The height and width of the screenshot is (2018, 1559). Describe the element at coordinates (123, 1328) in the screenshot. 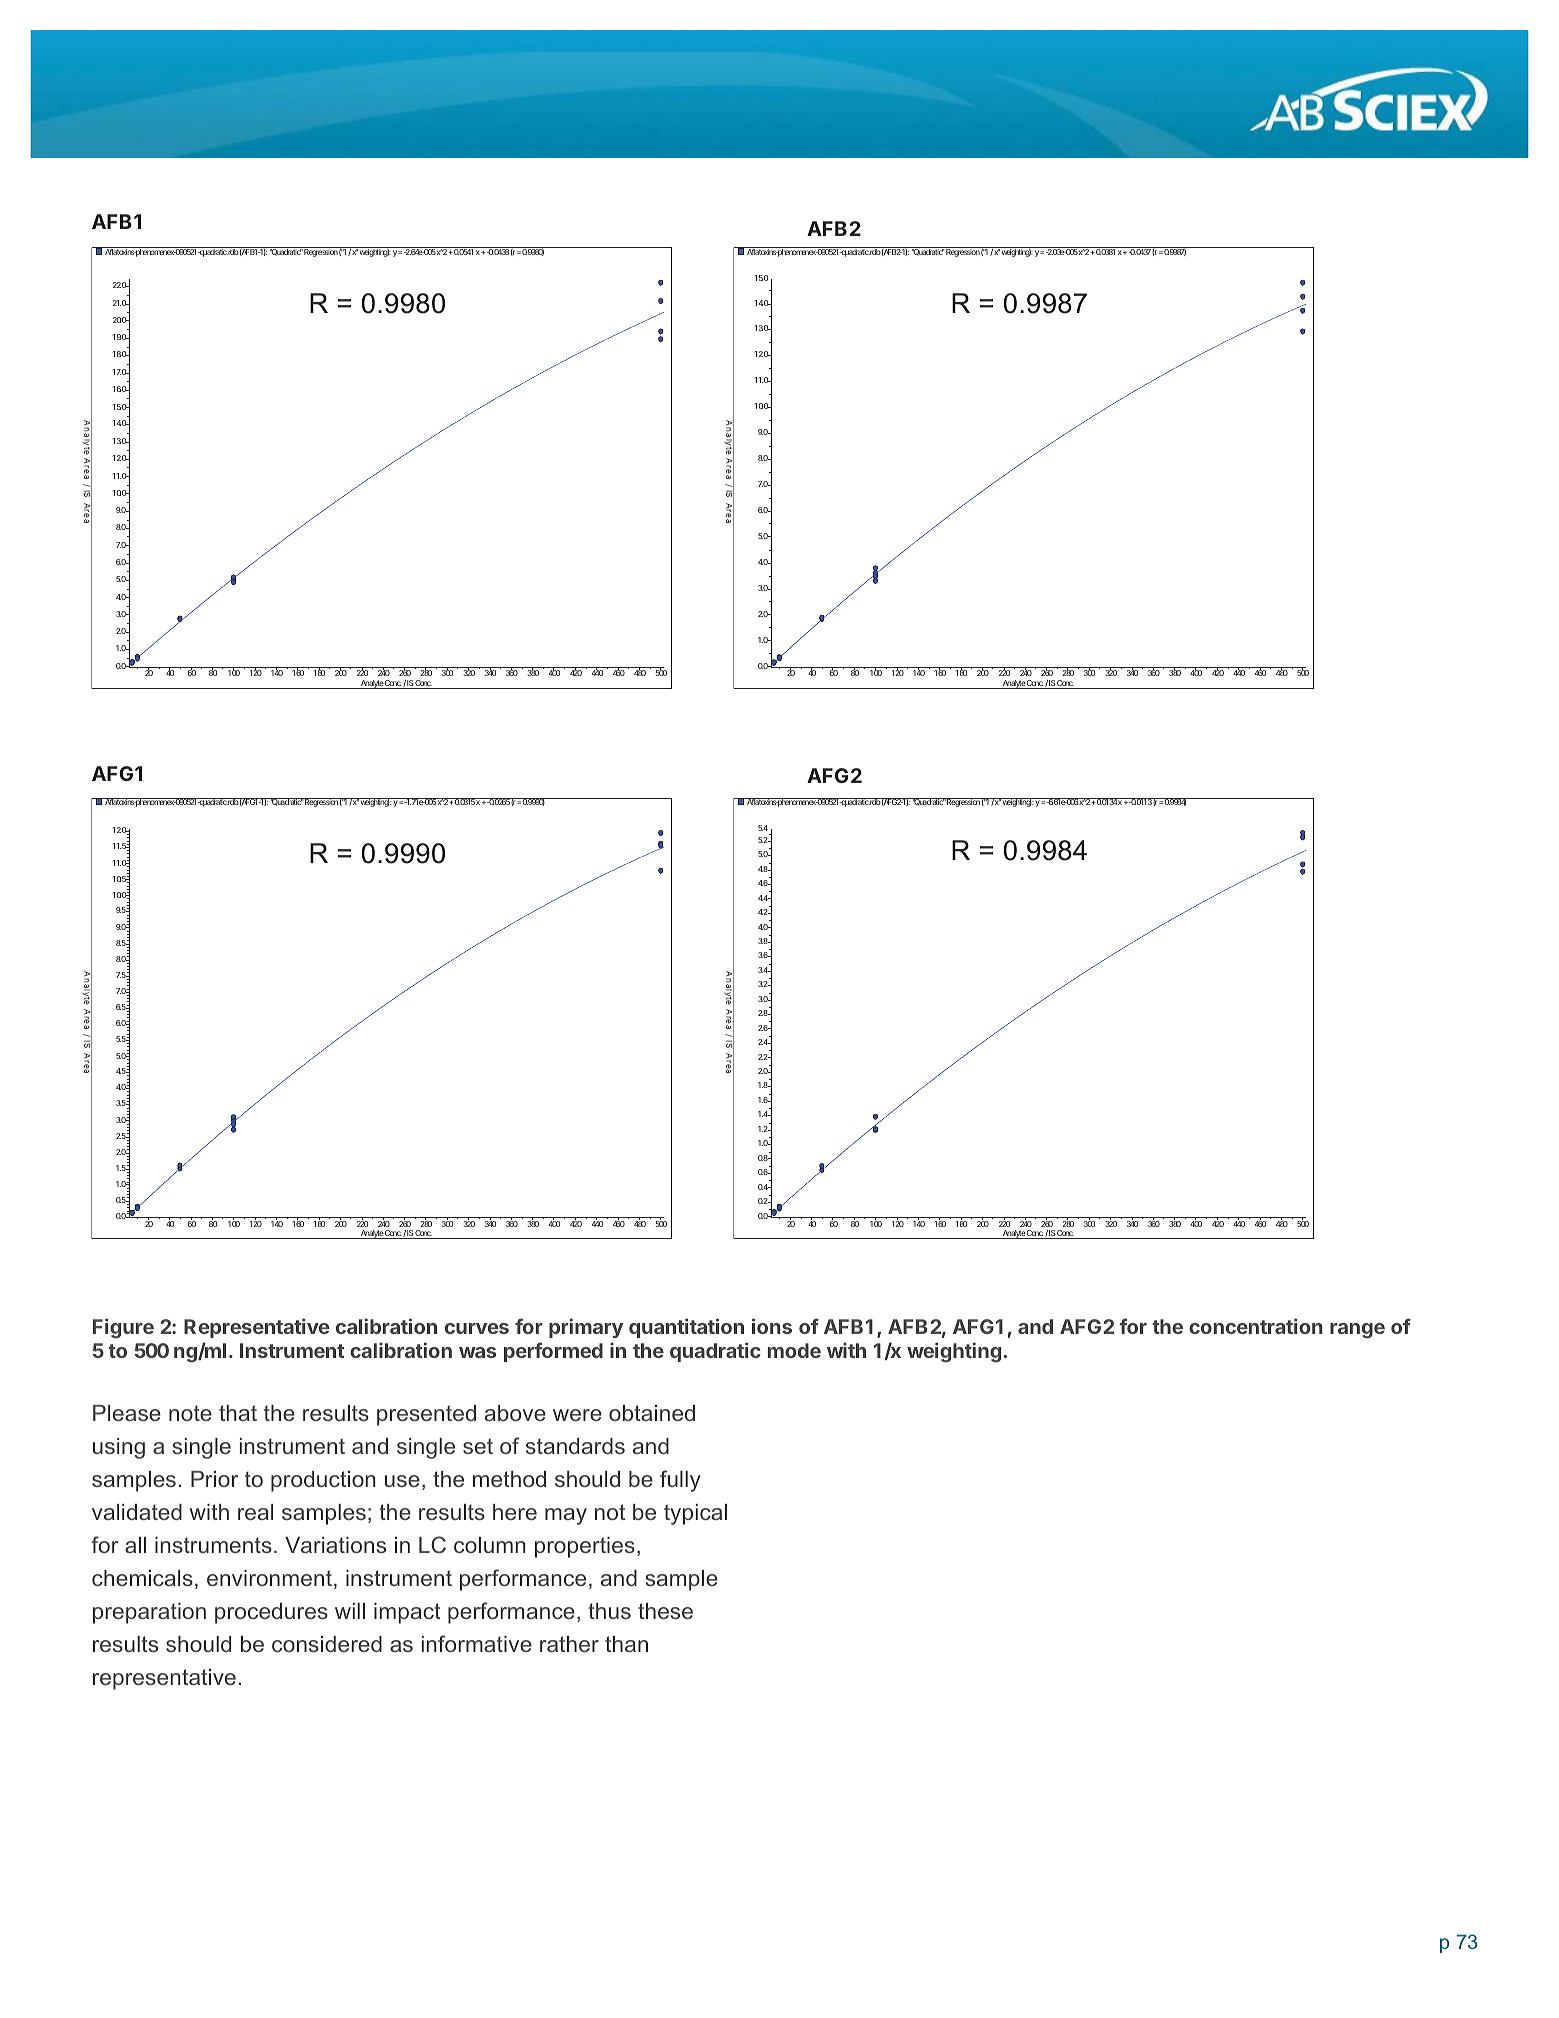

I see `Figure` at that location.
